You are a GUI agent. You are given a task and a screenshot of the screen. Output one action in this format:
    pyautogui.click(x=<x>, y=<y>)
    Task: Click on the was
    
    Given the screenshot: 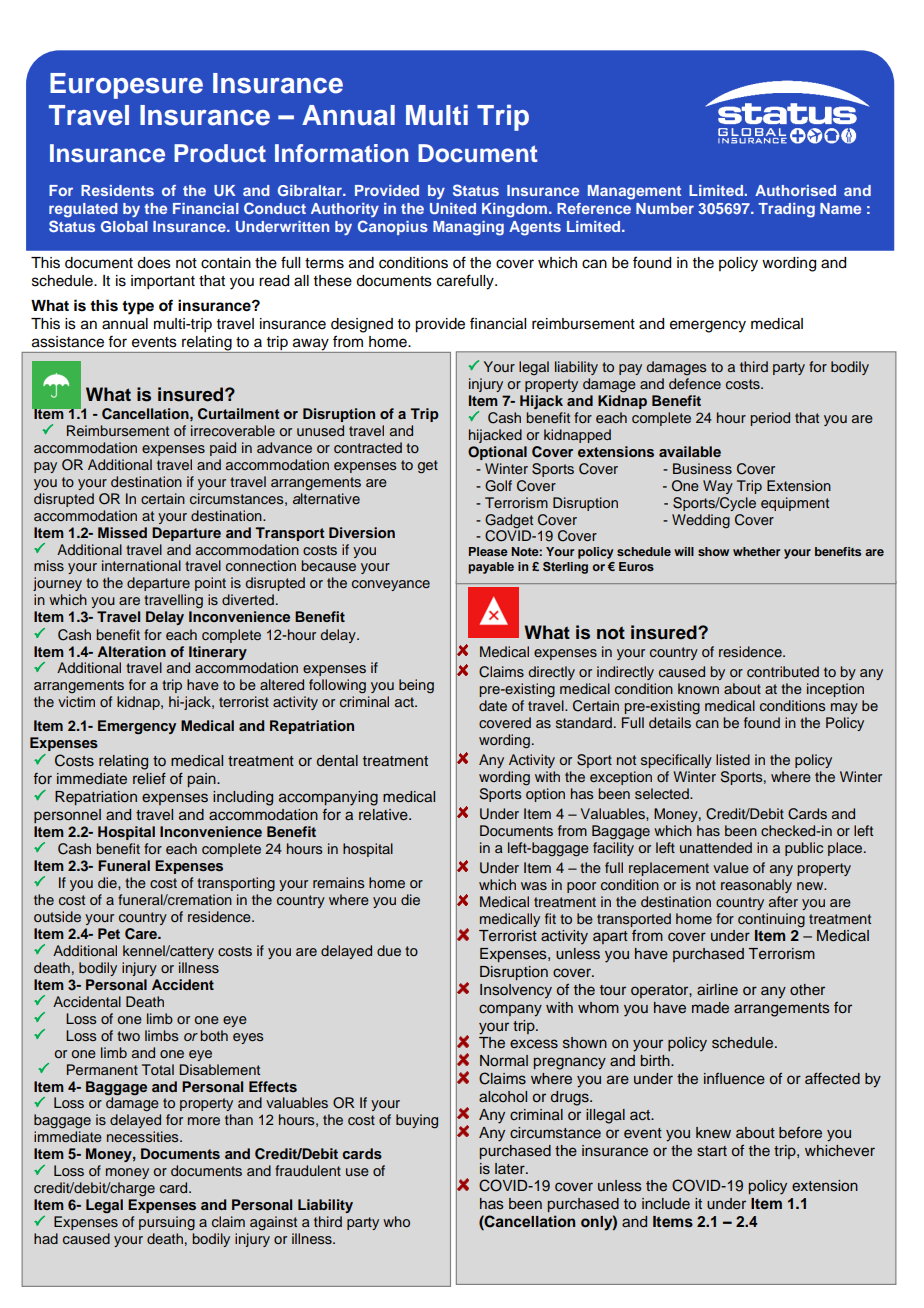 What is the action you would take?
    pyautogui.click(x=534, y=886)
